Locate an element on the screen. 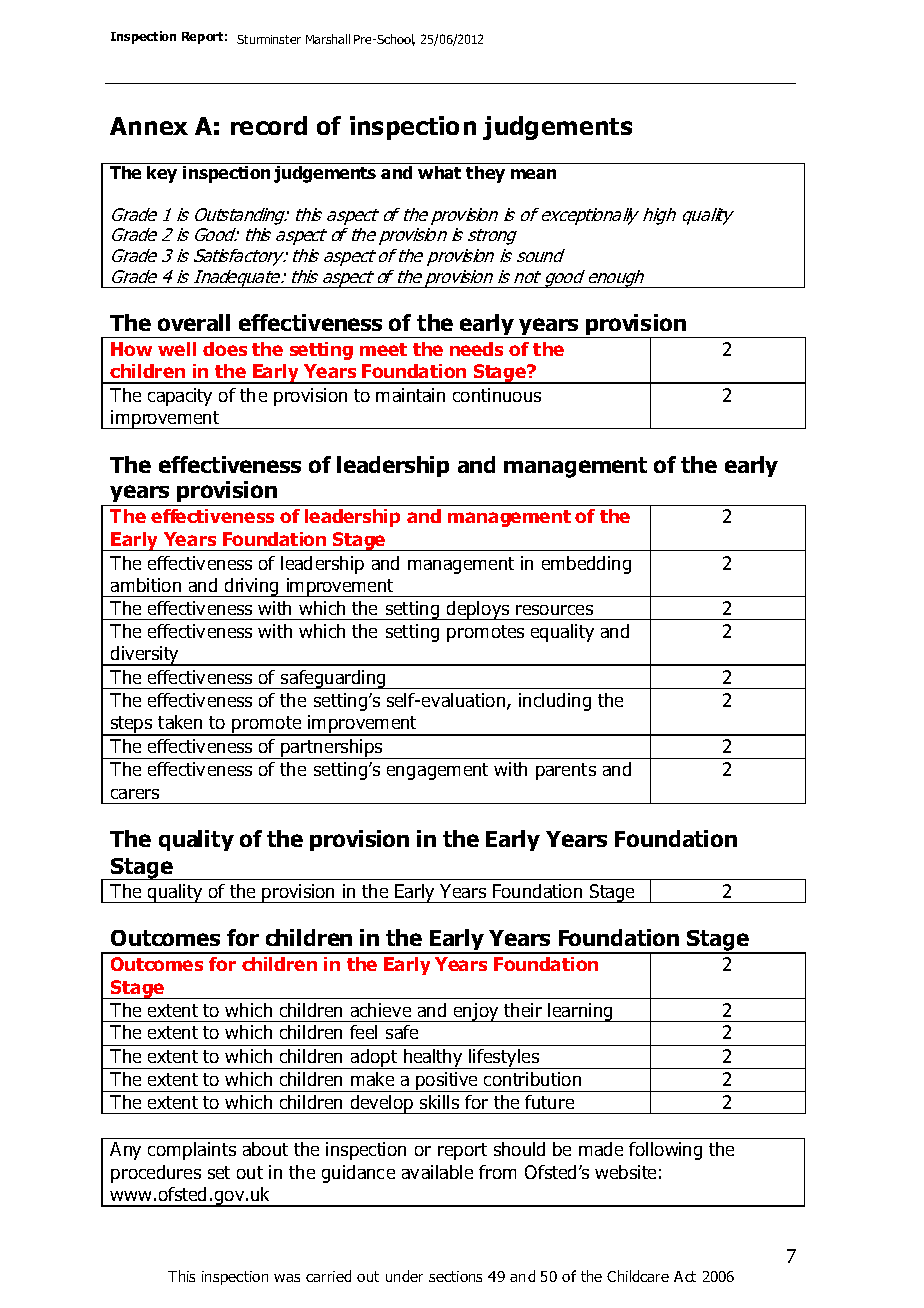  Annex is located at coordinates (149, 126).
